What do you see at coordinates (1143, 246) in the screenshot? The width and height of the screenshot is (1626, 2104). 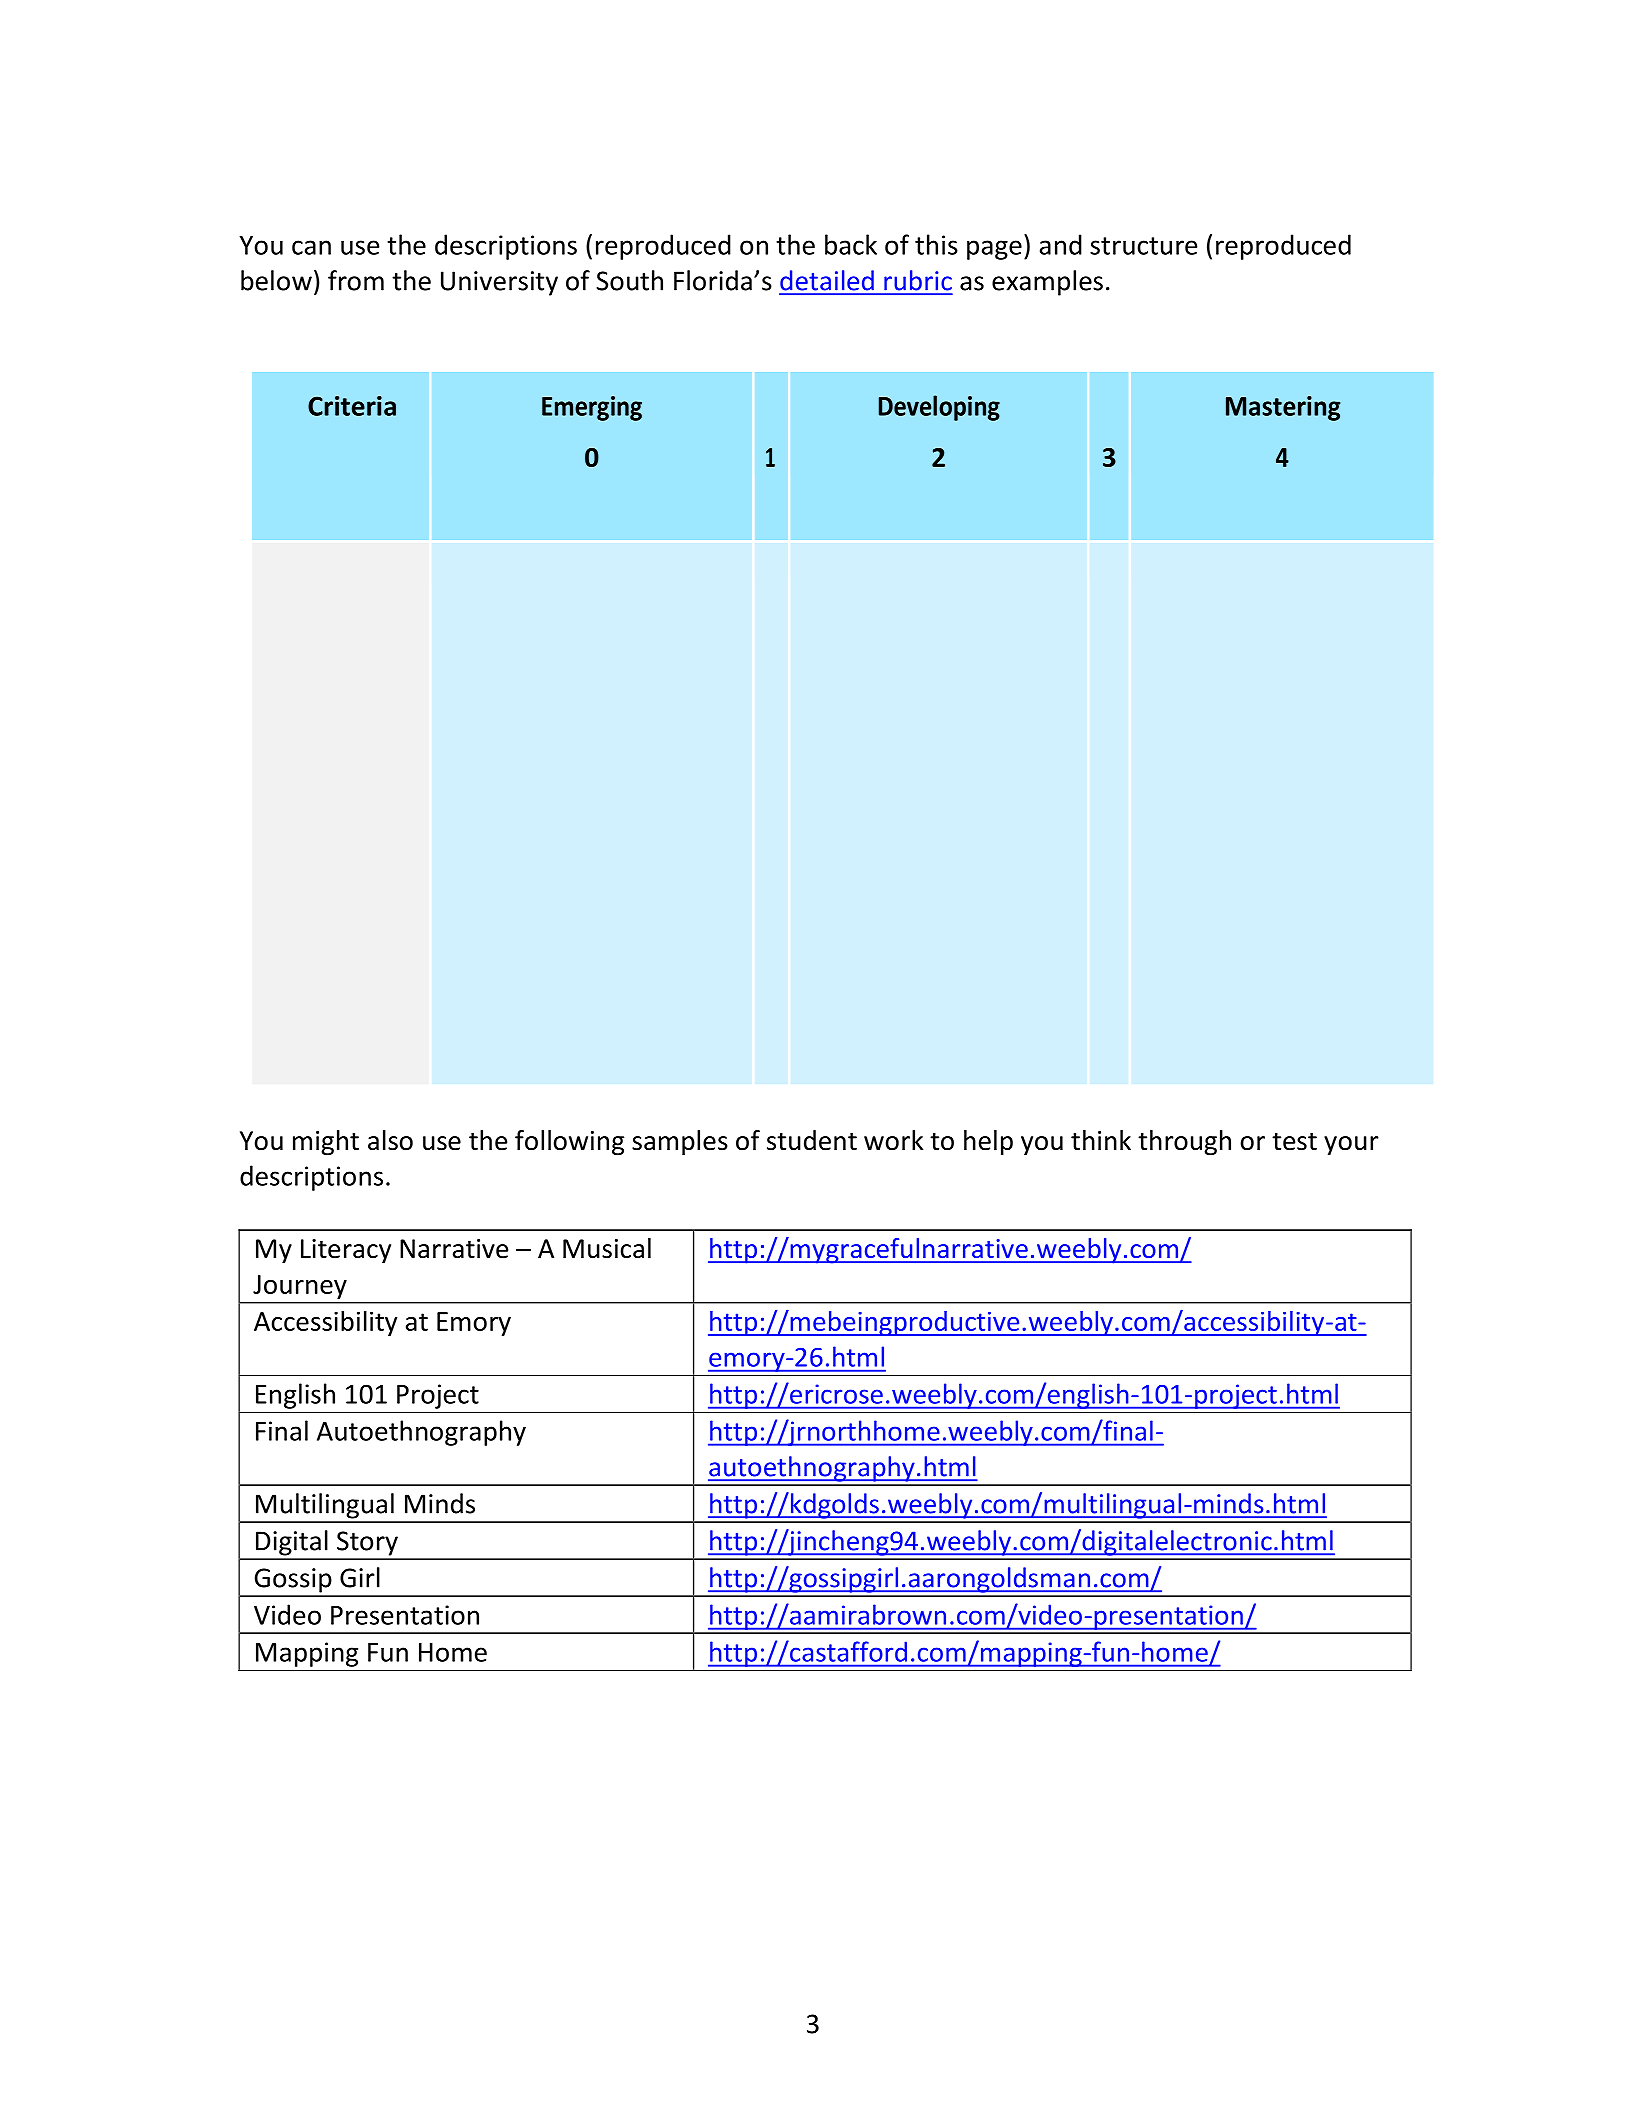 I see `structure` at bounding box center [1143, 246].
